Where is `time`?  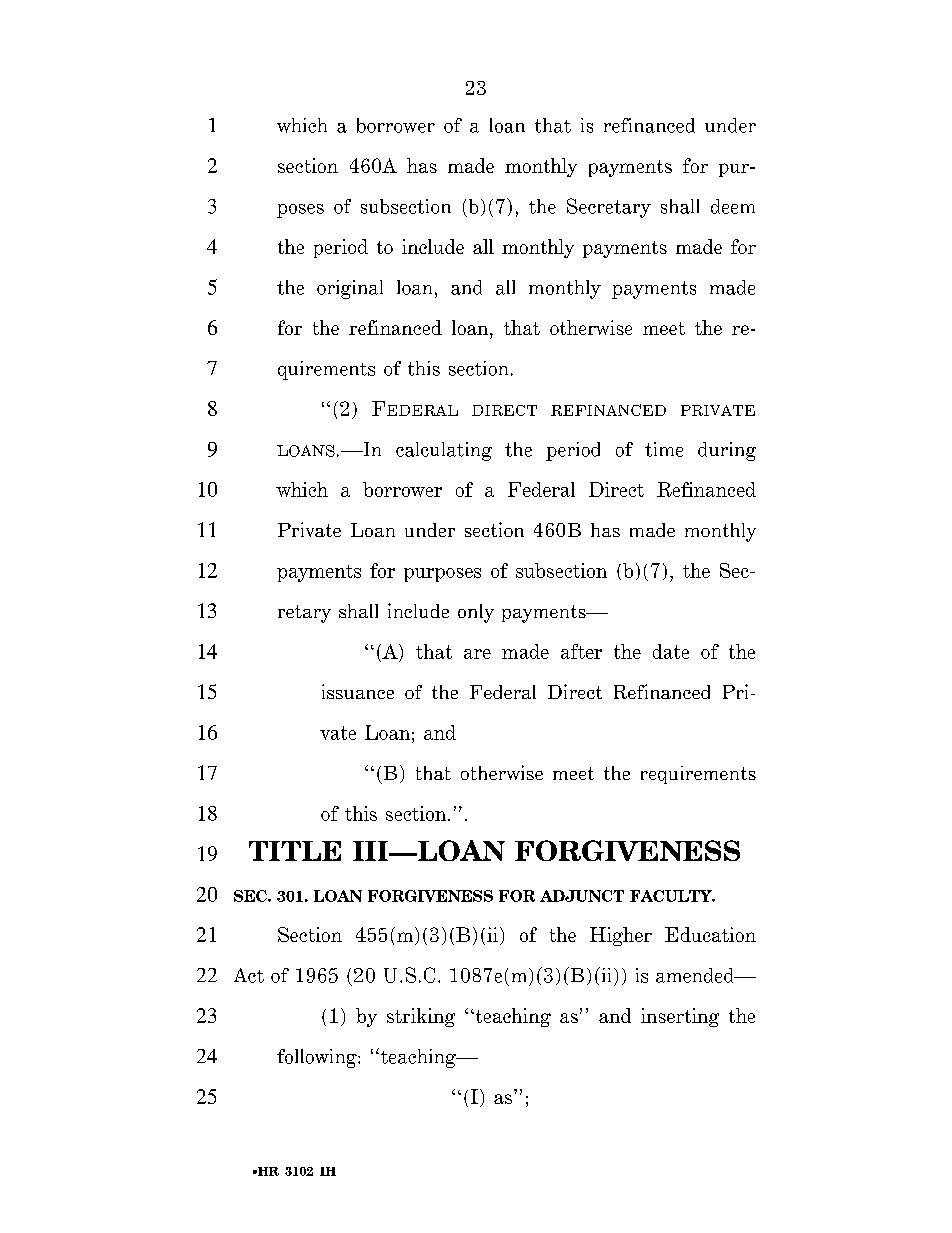 time is located at coordinates (664, 449).
